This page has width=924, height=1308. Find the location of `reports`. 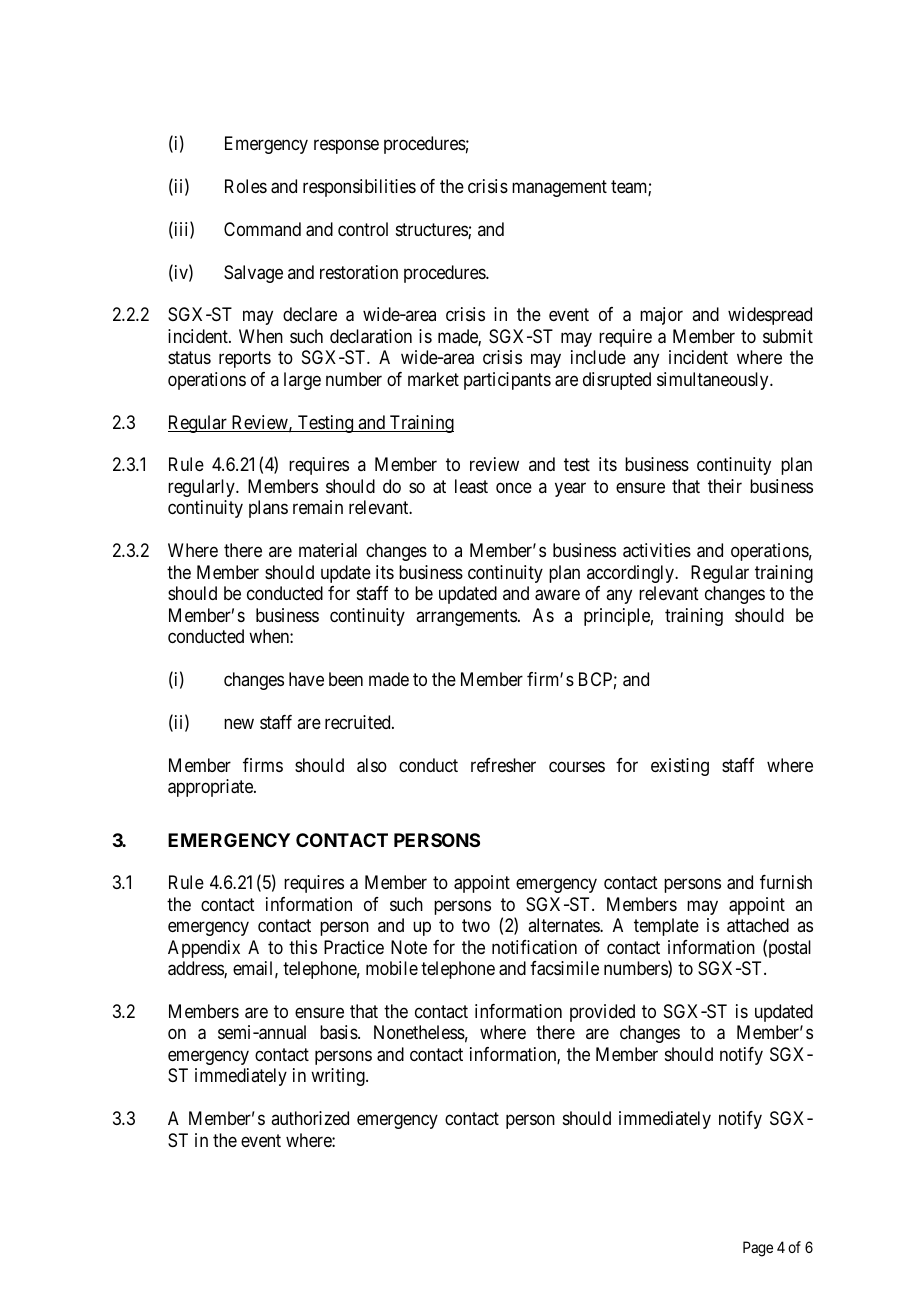

reports is located at coordinates (245, 360).
